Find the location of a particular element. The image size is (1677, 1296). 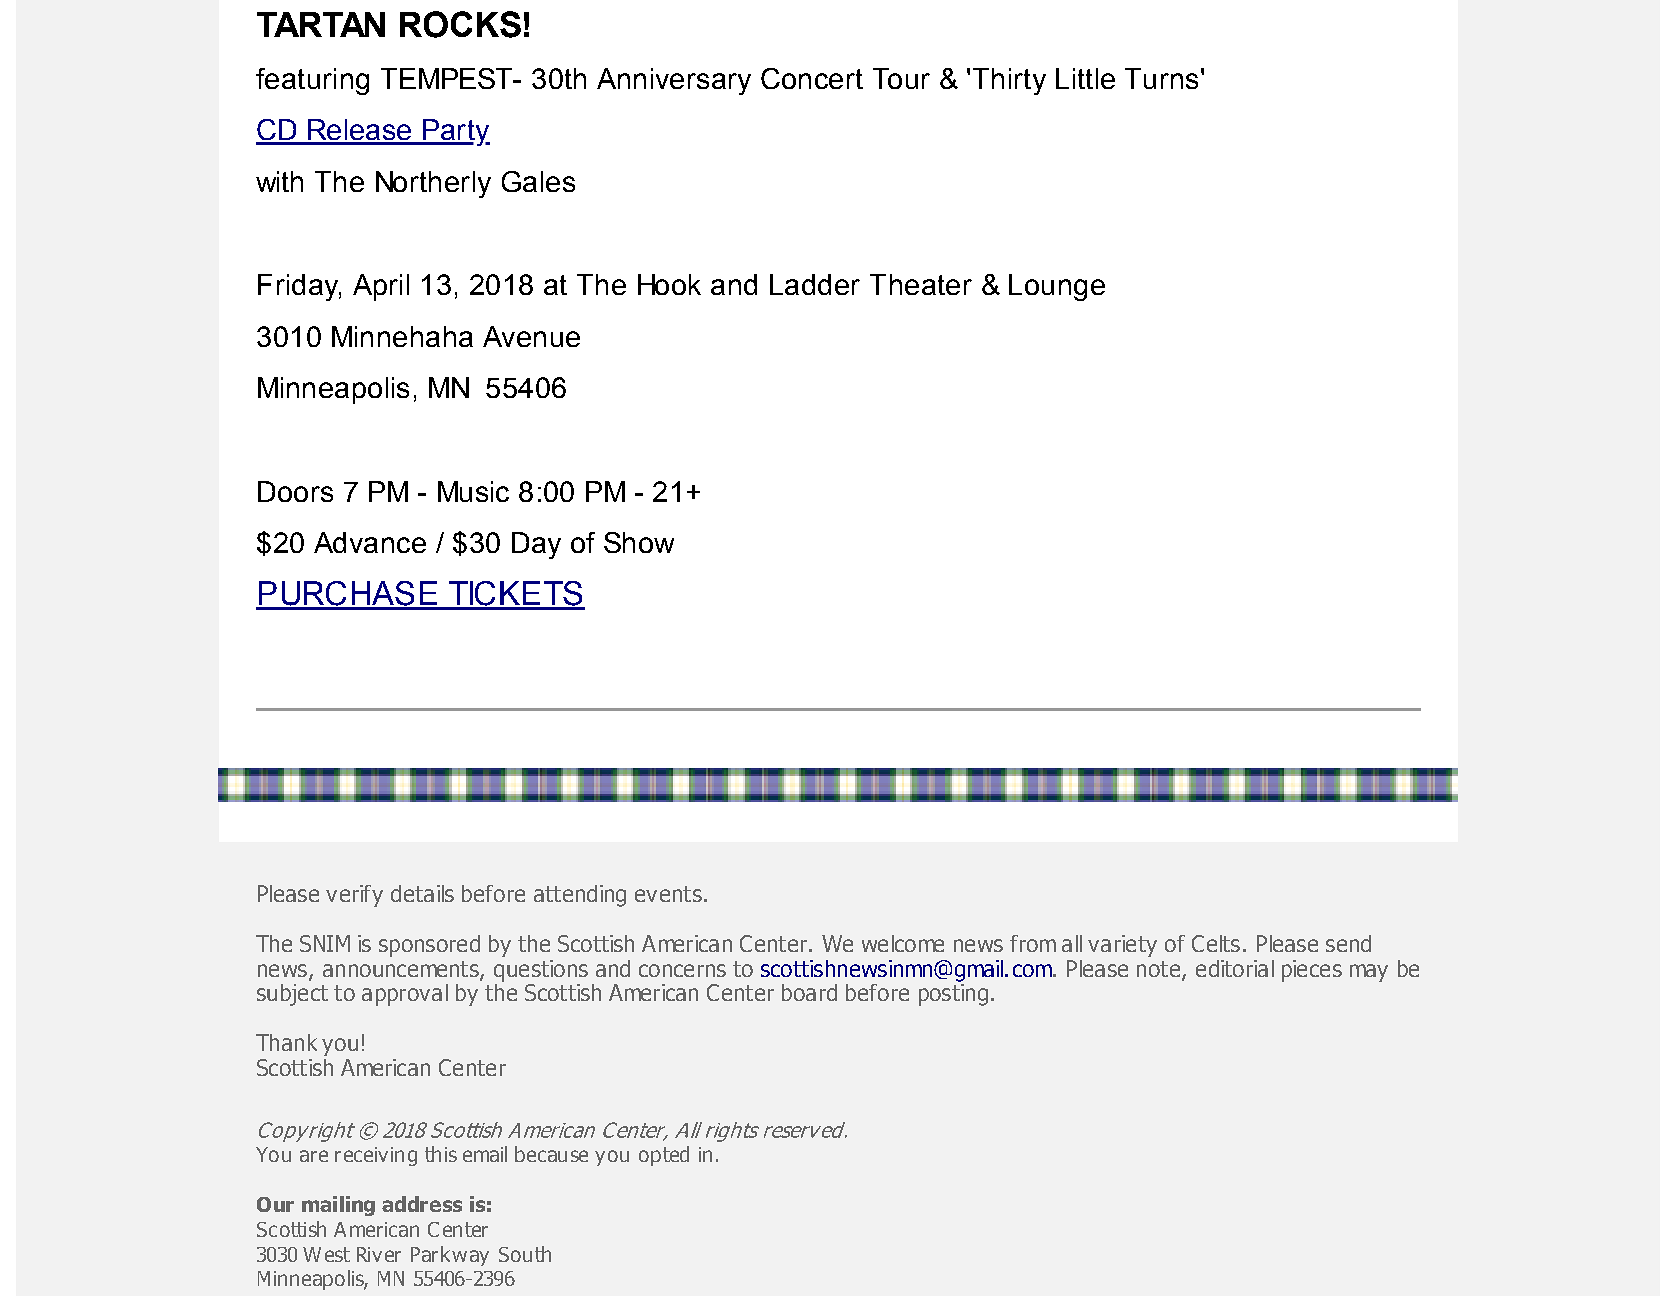

editorial is located at coordinates (1235, 968).
